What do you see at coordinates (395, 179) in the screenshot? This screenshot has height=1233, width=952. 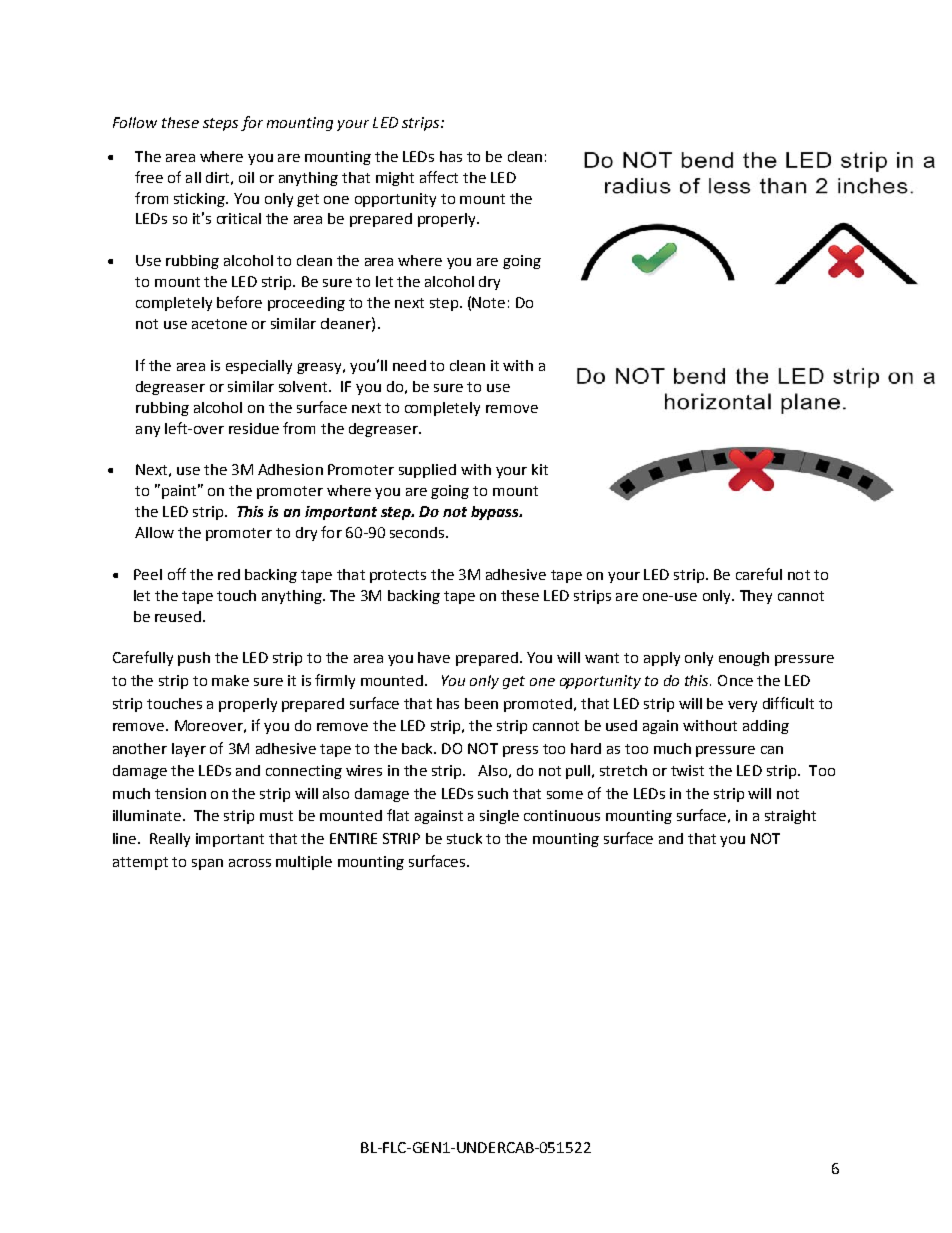 I see `might` at bounding box center [395, 179].
